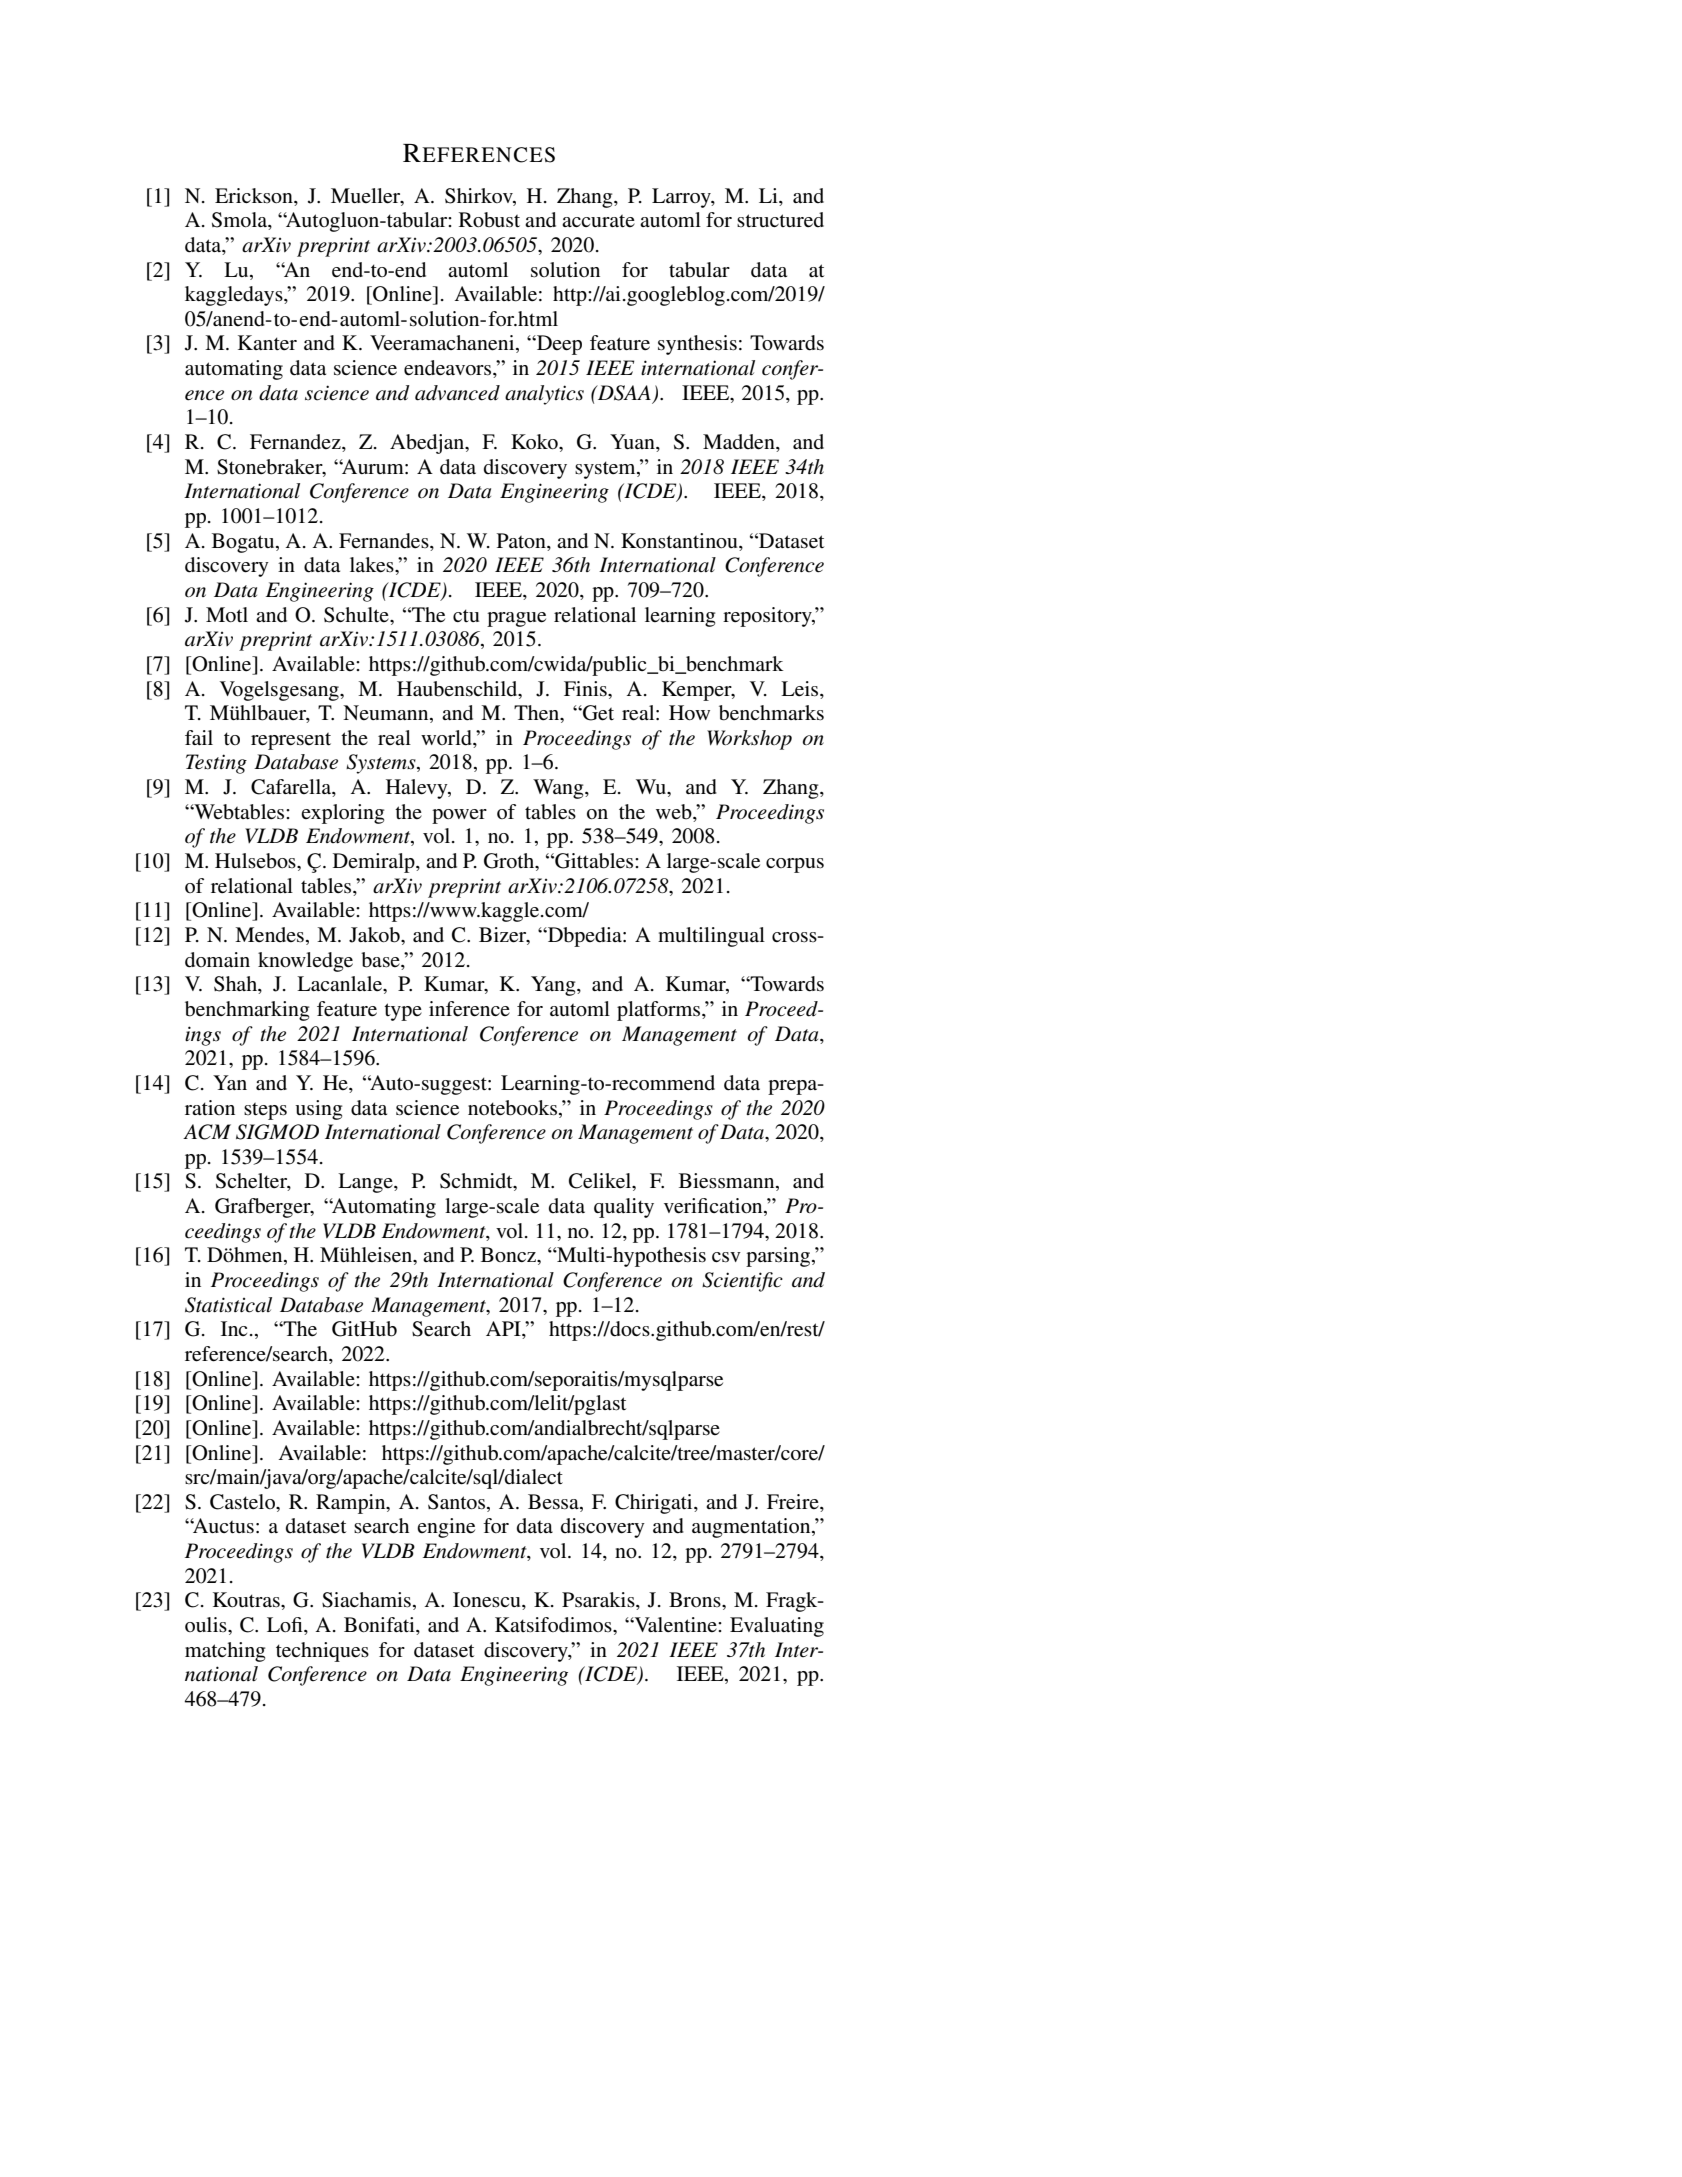 This image has width=1682, height=2177. What do you see at coordinates (228, 1305) in the image?
I see `Statistical` at bounding box center [228, 1305].
